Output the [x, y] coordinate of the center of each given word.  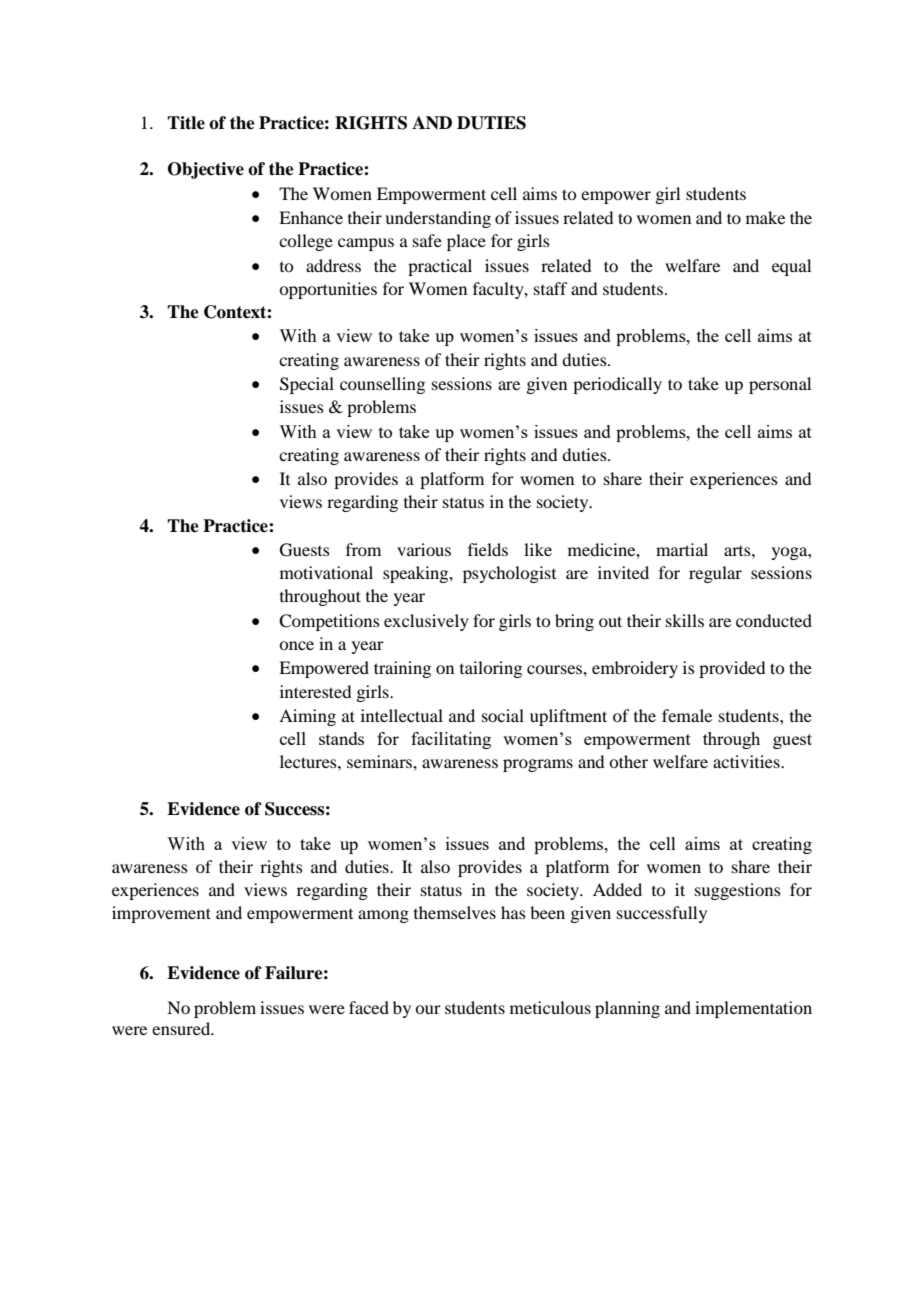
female [687, 715]
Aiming [307, 717]
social [503, 715]
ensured [182, 1028]
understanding [438, 219]
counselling [382, 385]
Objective [206, 170]
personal [780, 385]
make [765, 217]
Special [307, 385]
